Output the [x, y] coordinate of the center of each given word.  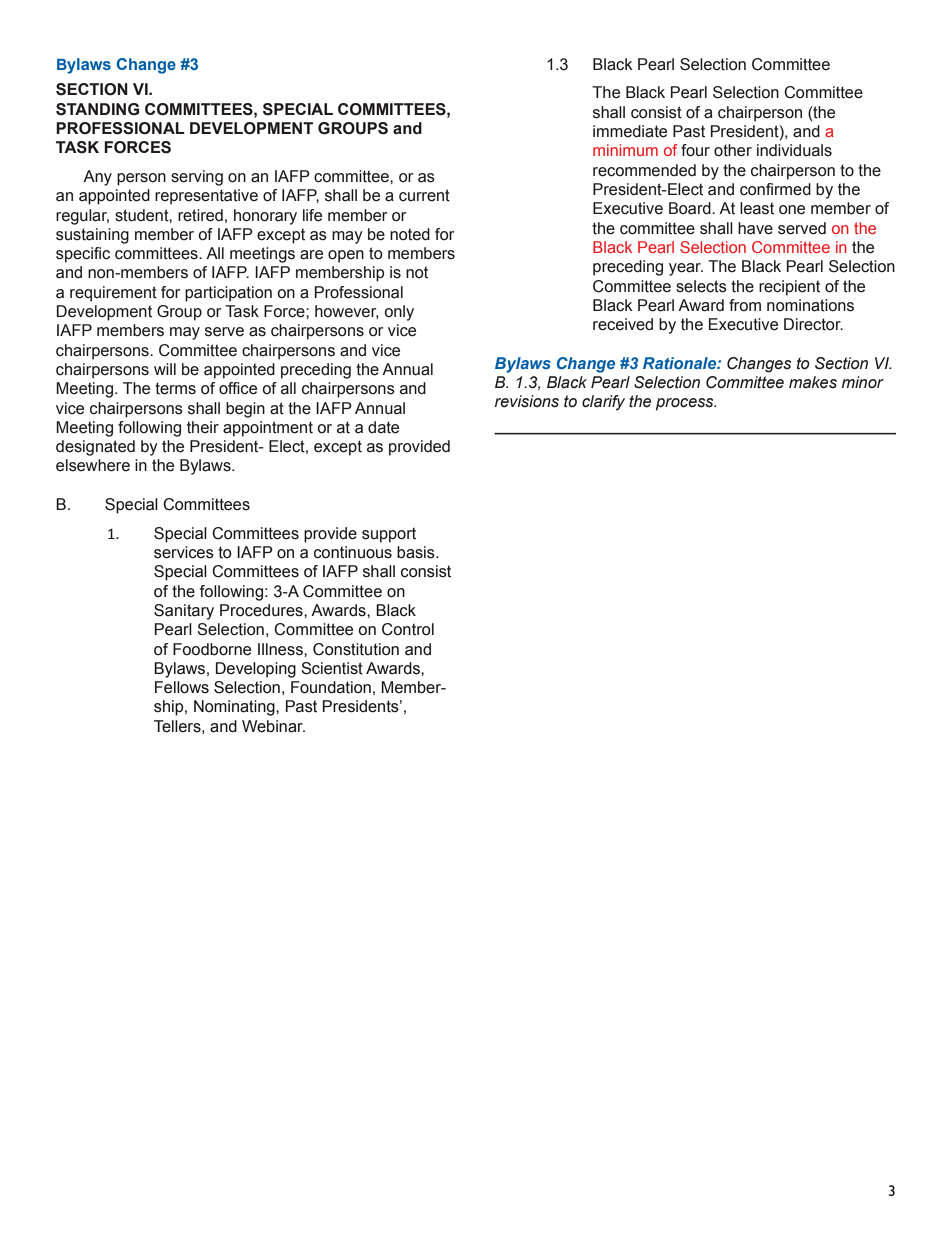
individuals [794, 150]
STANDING [97, 109]
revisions [527, 401]
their [203, 427]
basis [417, 552]
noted [410, 234]
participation [228, 294]
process [686, 404]
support [389, 535]
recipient [789, 288]
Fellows [182, 687]
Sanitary [184, 612]
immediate [630, 131]
